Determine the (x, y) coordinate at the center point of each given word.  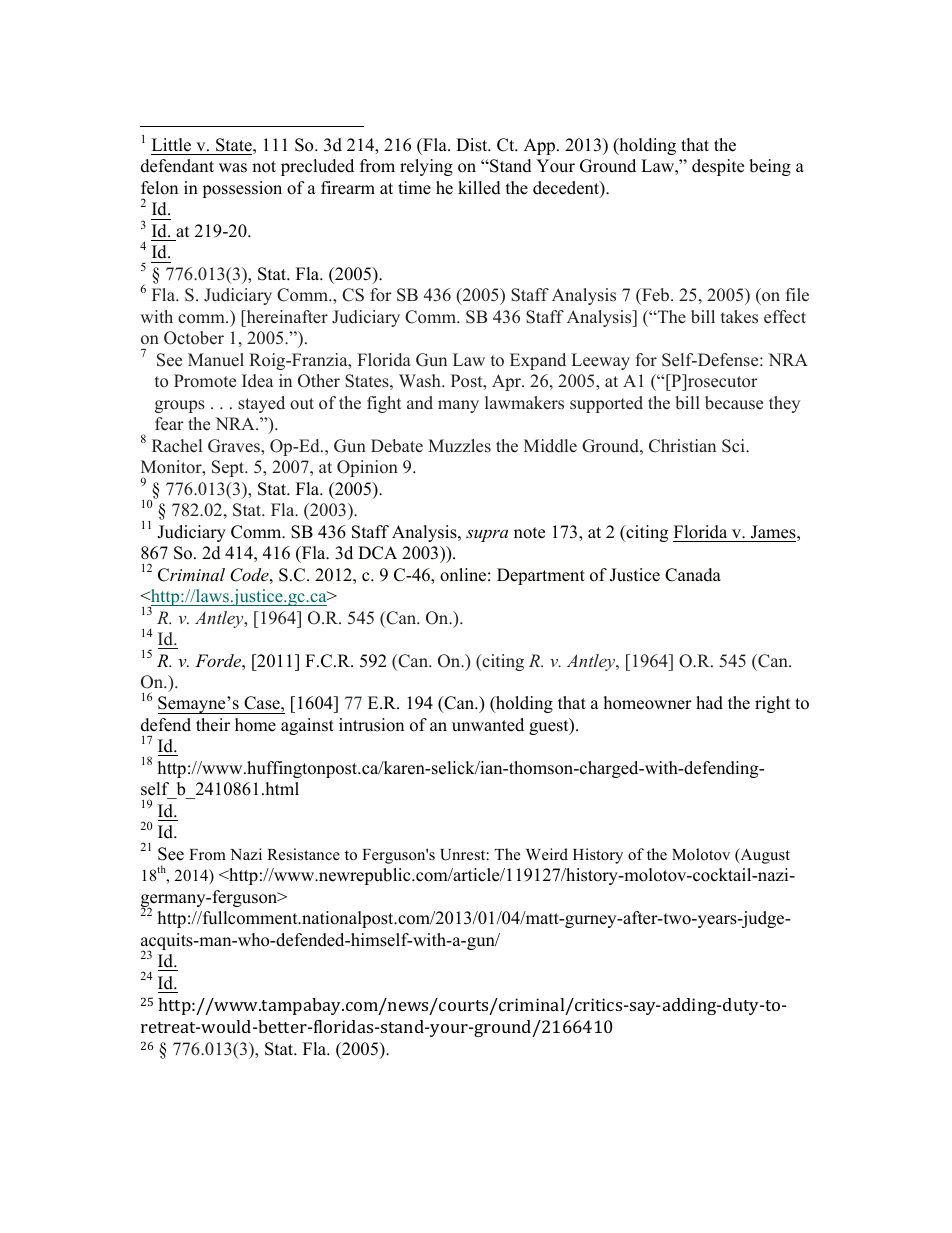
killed (479, 188)
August (764, 856)
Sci (734, 446)
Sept (229, 468)
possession (242, 189)
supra (487, 535)
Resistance (303, 854)
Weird (547, 854)
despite (718, 167)
